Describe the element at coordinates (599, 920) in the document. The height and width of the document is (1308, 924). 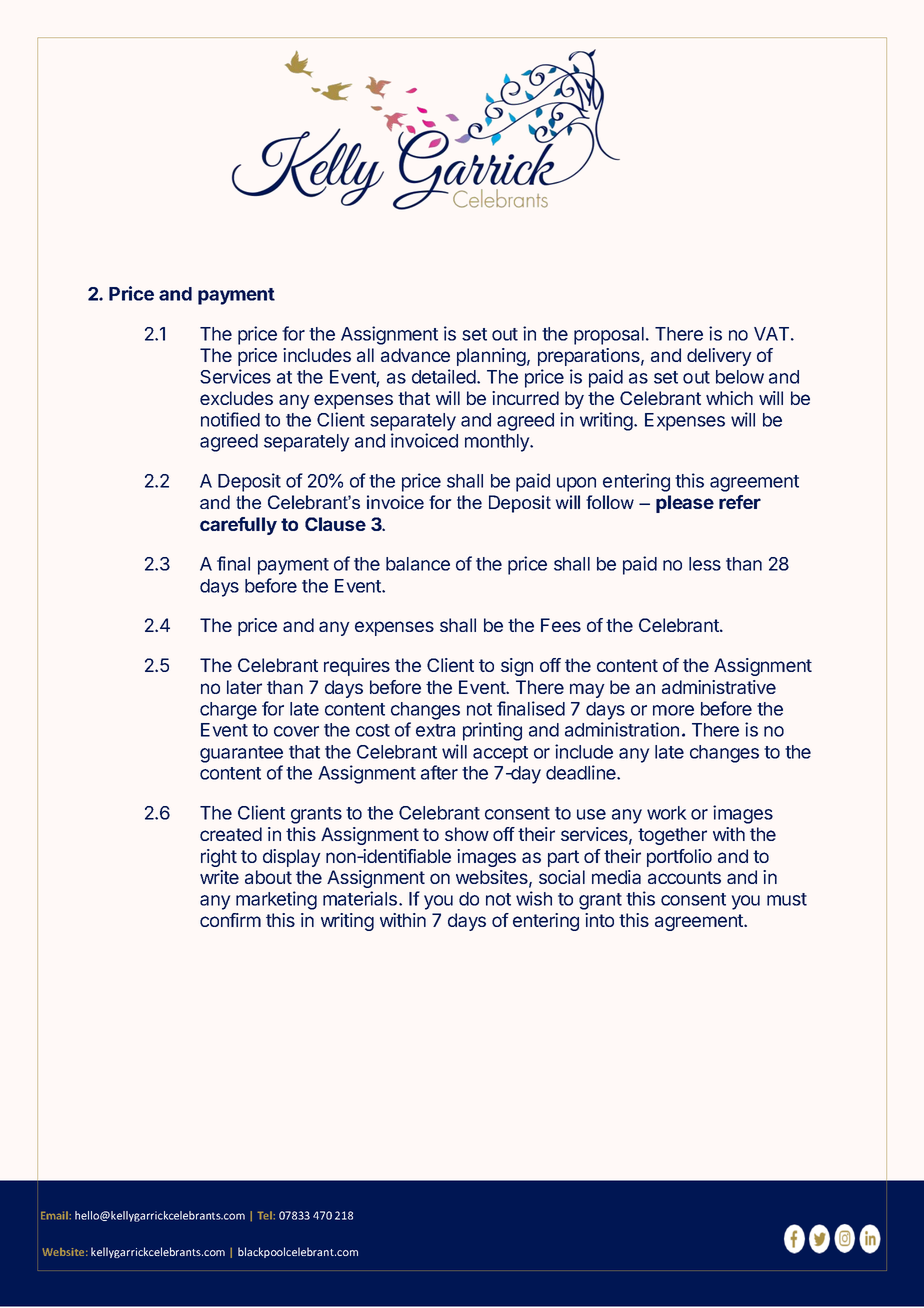
I see `into` at that location.
